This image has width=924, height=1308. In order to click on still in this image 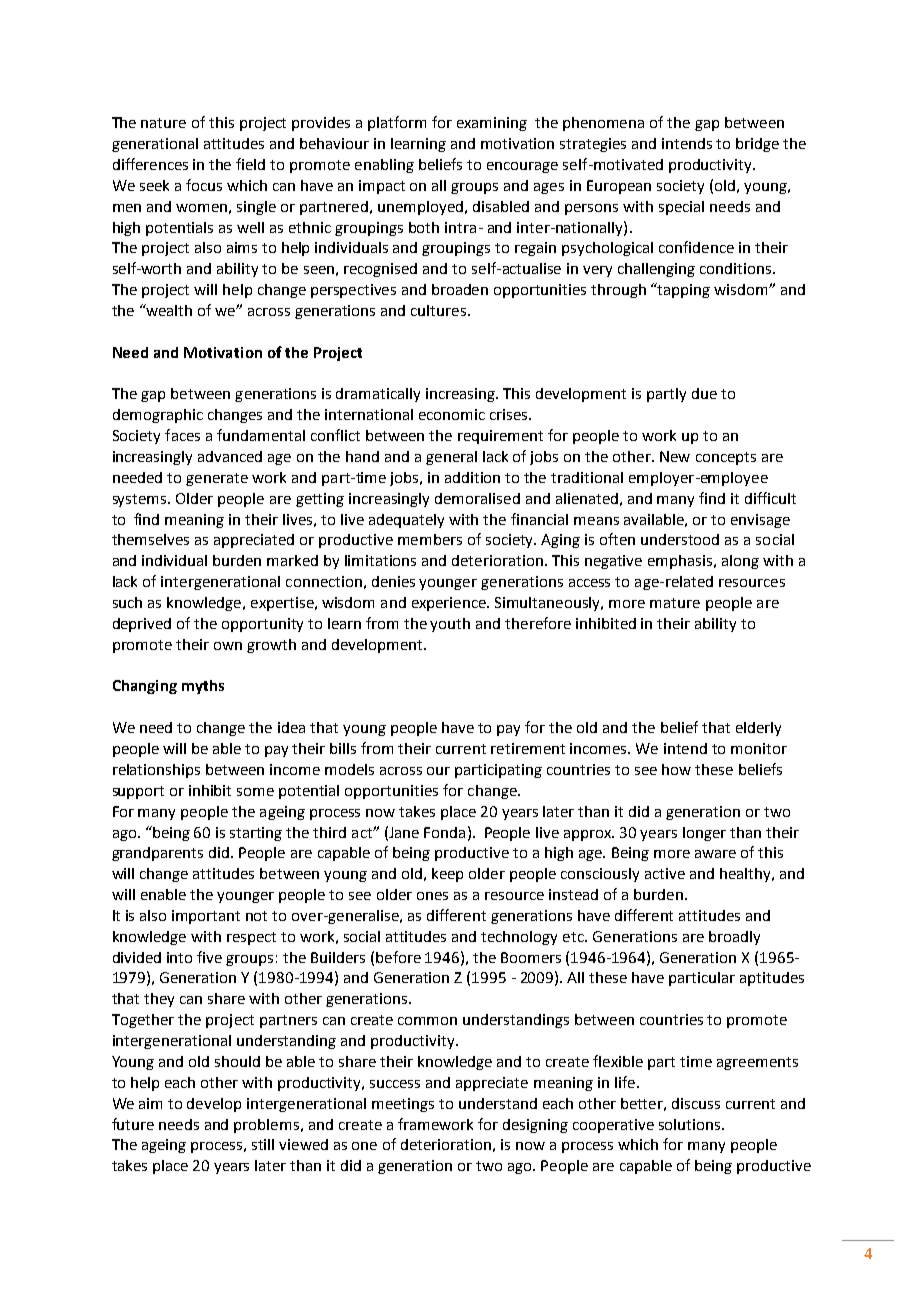, I will do `click(263, 1144)`.
